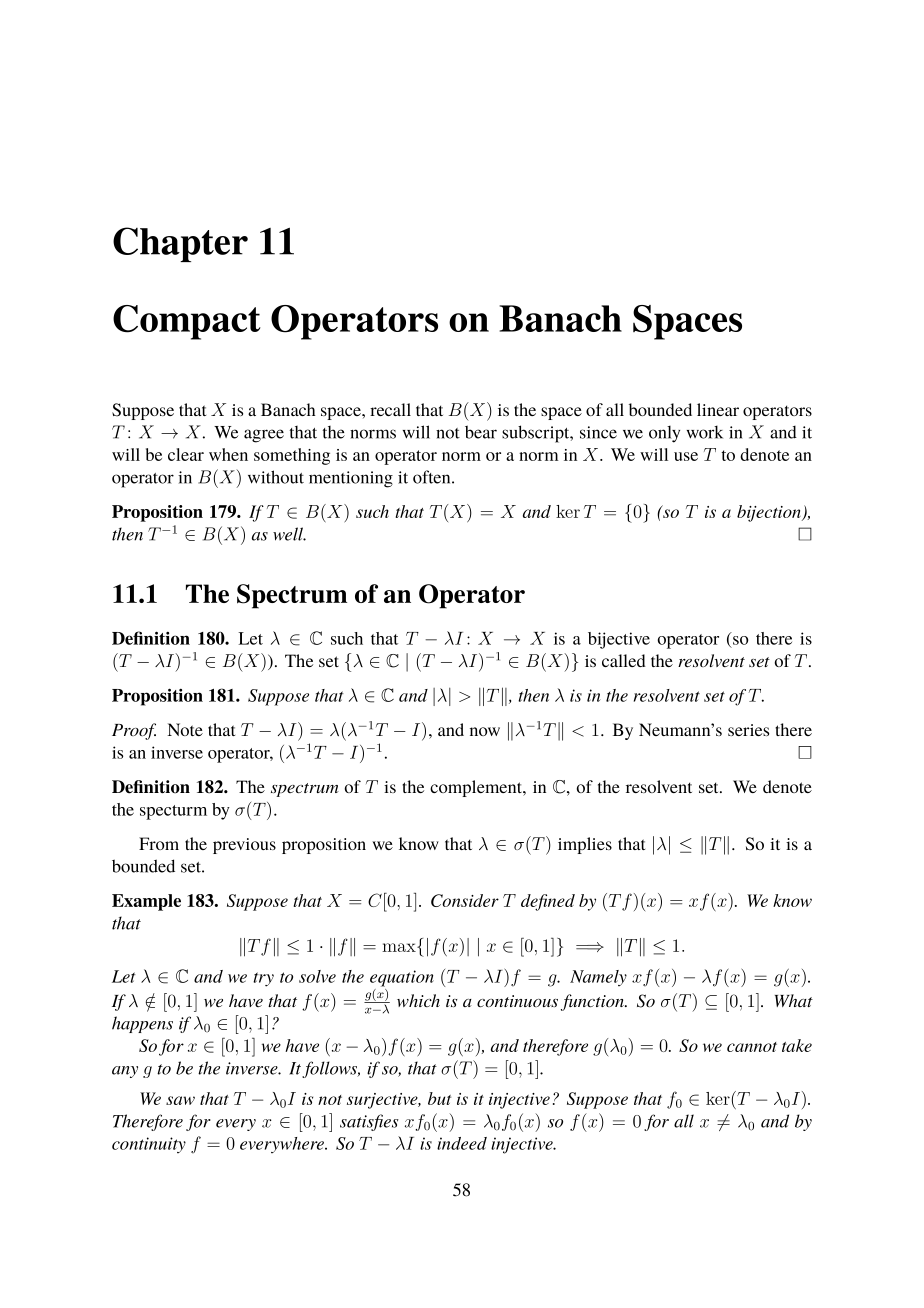 The image size is (924, 1308). Describe the element at coordinates (439, 1098) in the image. I see `but` at that location.
